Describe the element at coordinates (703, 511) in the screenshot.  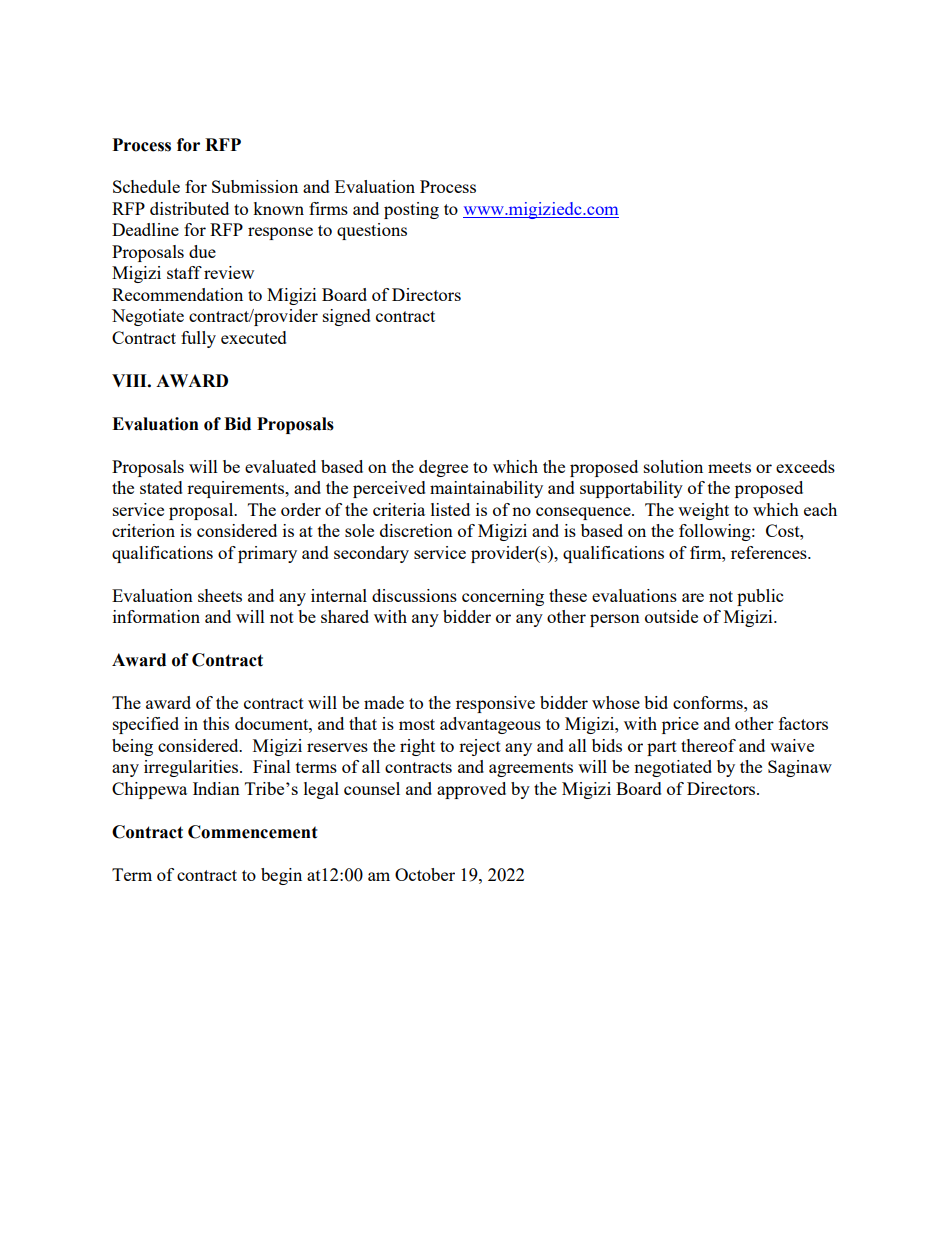
I see `weight` at that location.
